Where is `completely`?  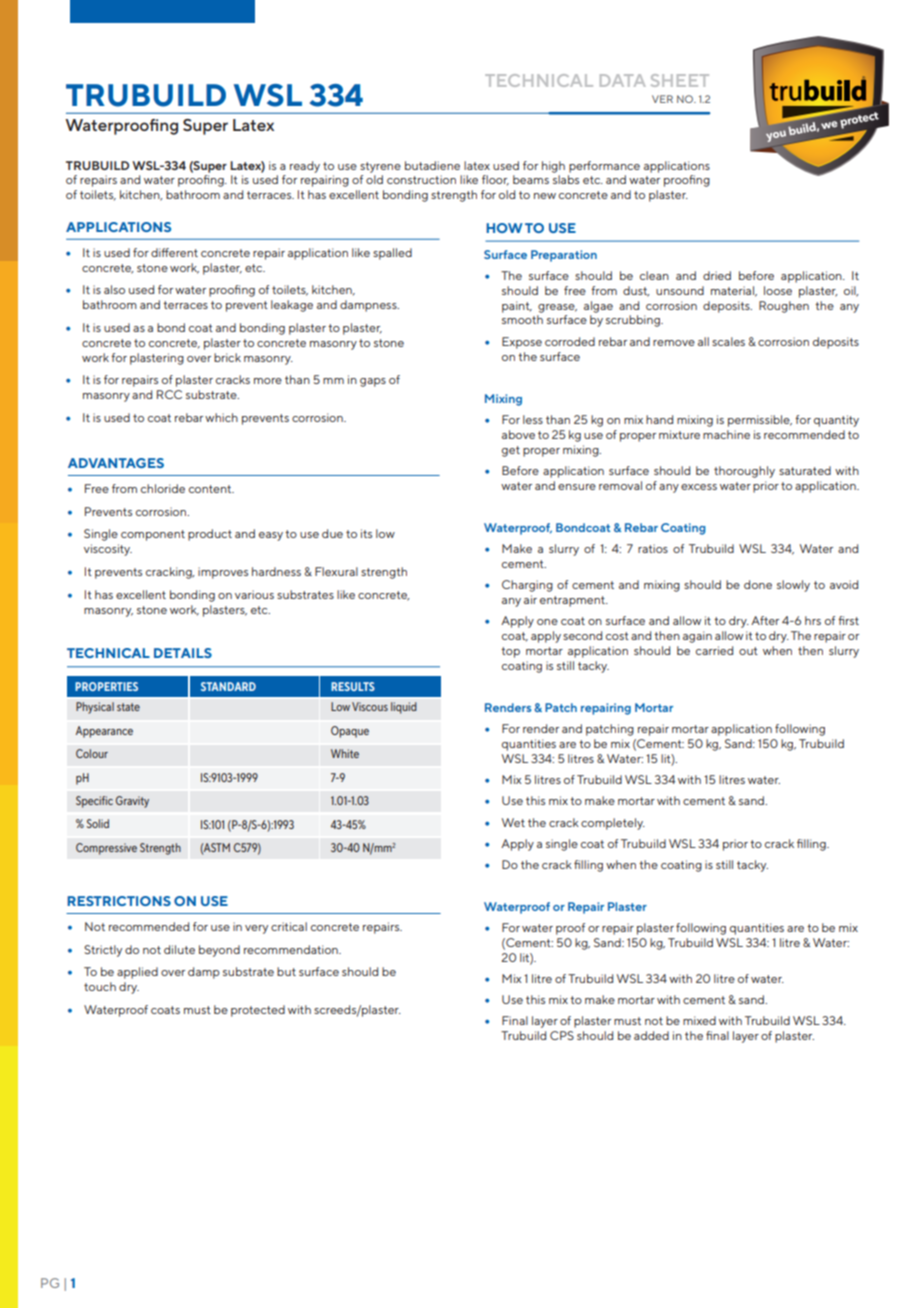 completely is located at coordinates (613, 824).
